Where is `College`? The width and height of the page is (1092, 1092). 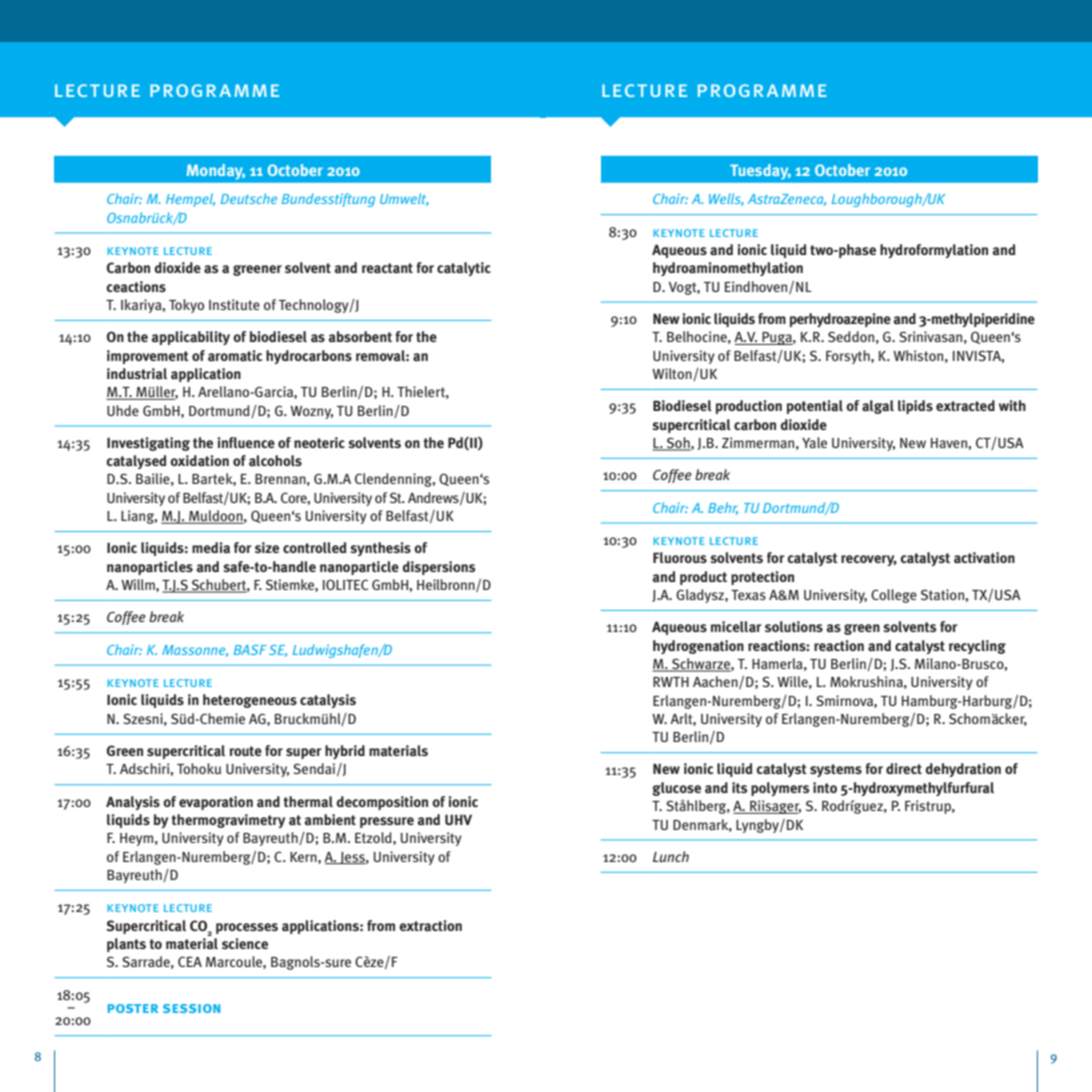
College is located at coordinates (894, 596).
